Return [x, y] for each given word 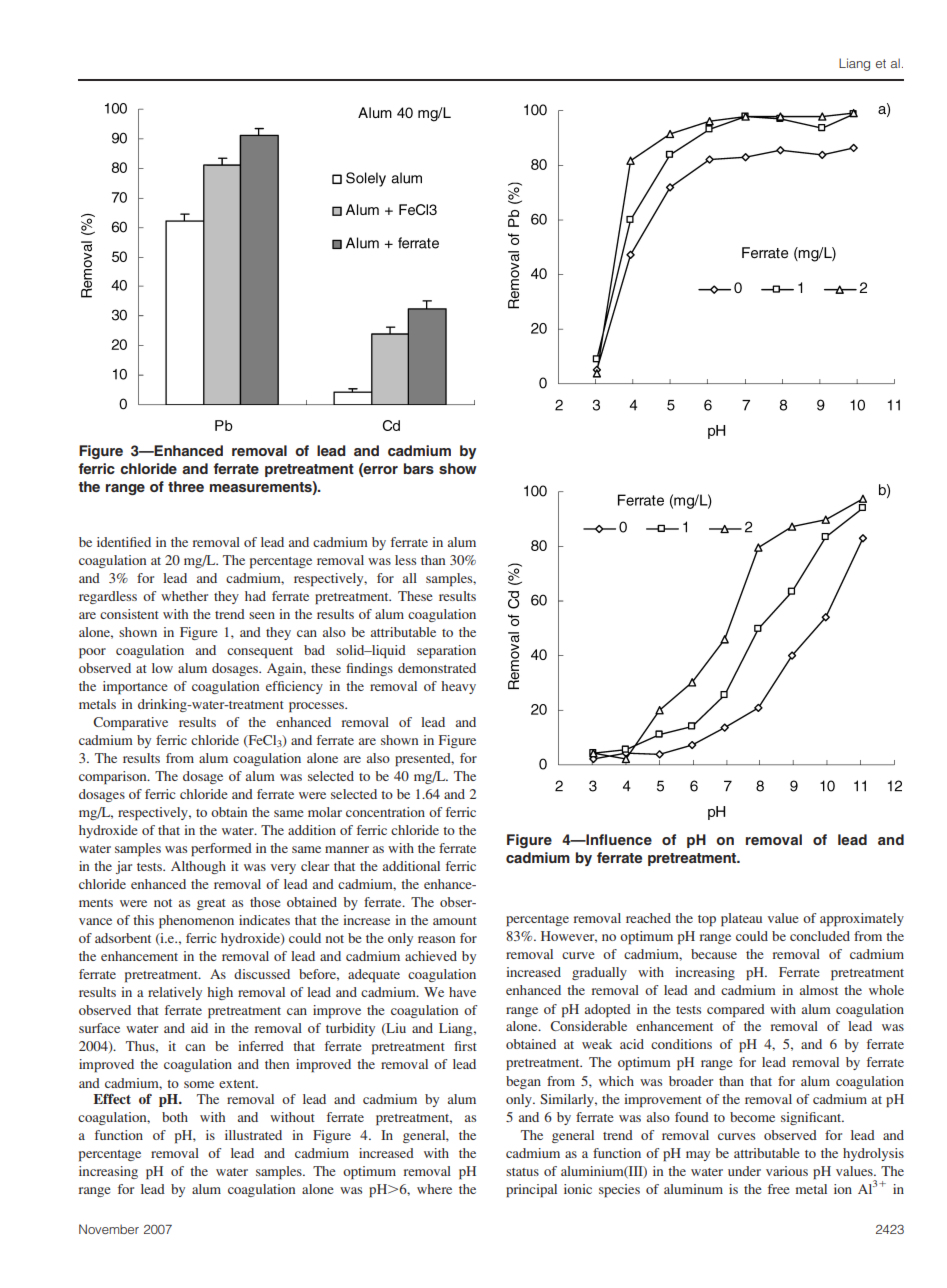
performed [221, 850]
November [109, 1229]
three [186, 486]
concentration [385, 812]
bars [419, 468]
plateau [741, 920]
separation [446, 652]
